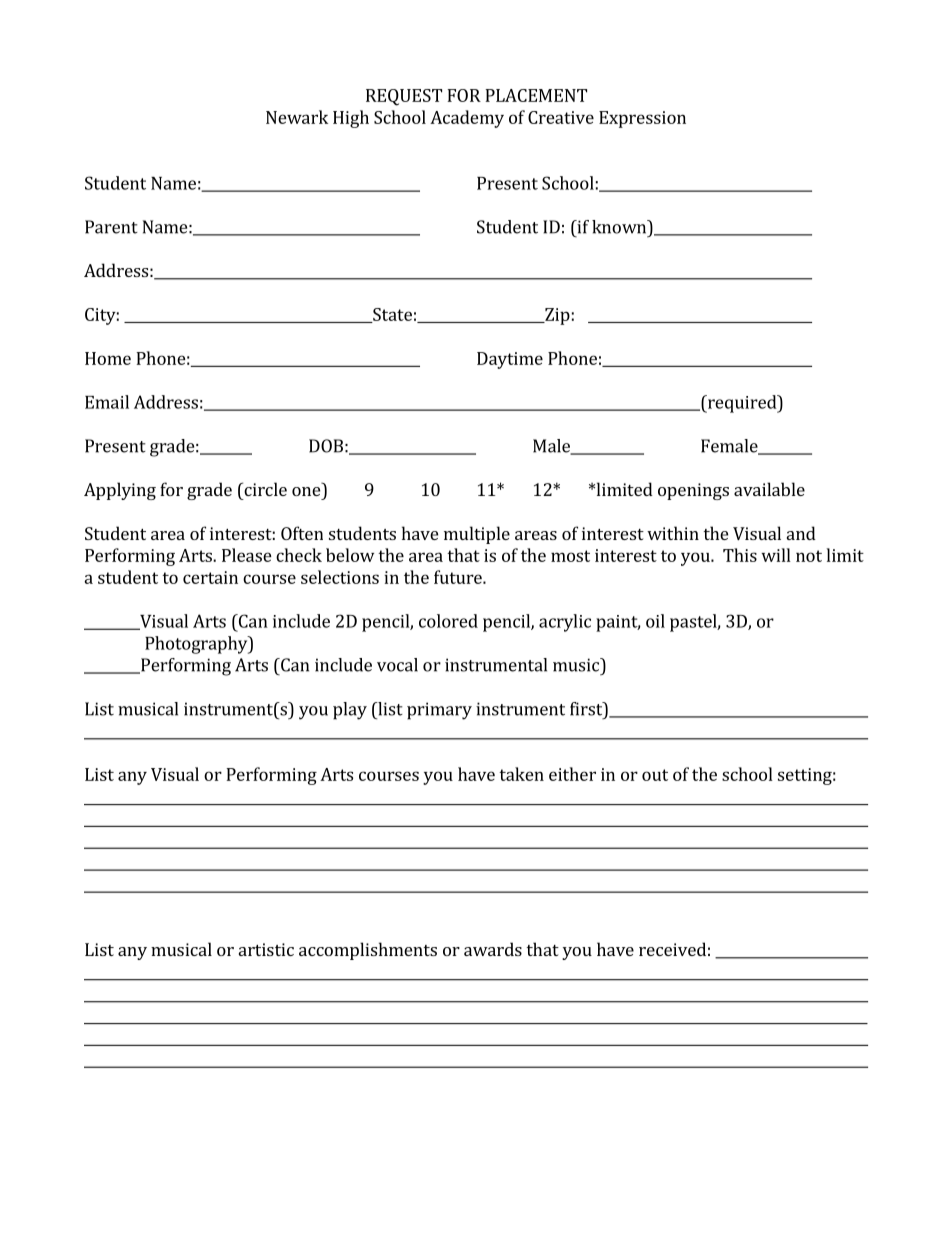 This screenshot has height=1233, width=952. I want to click on artistic, so click(266, 949).
